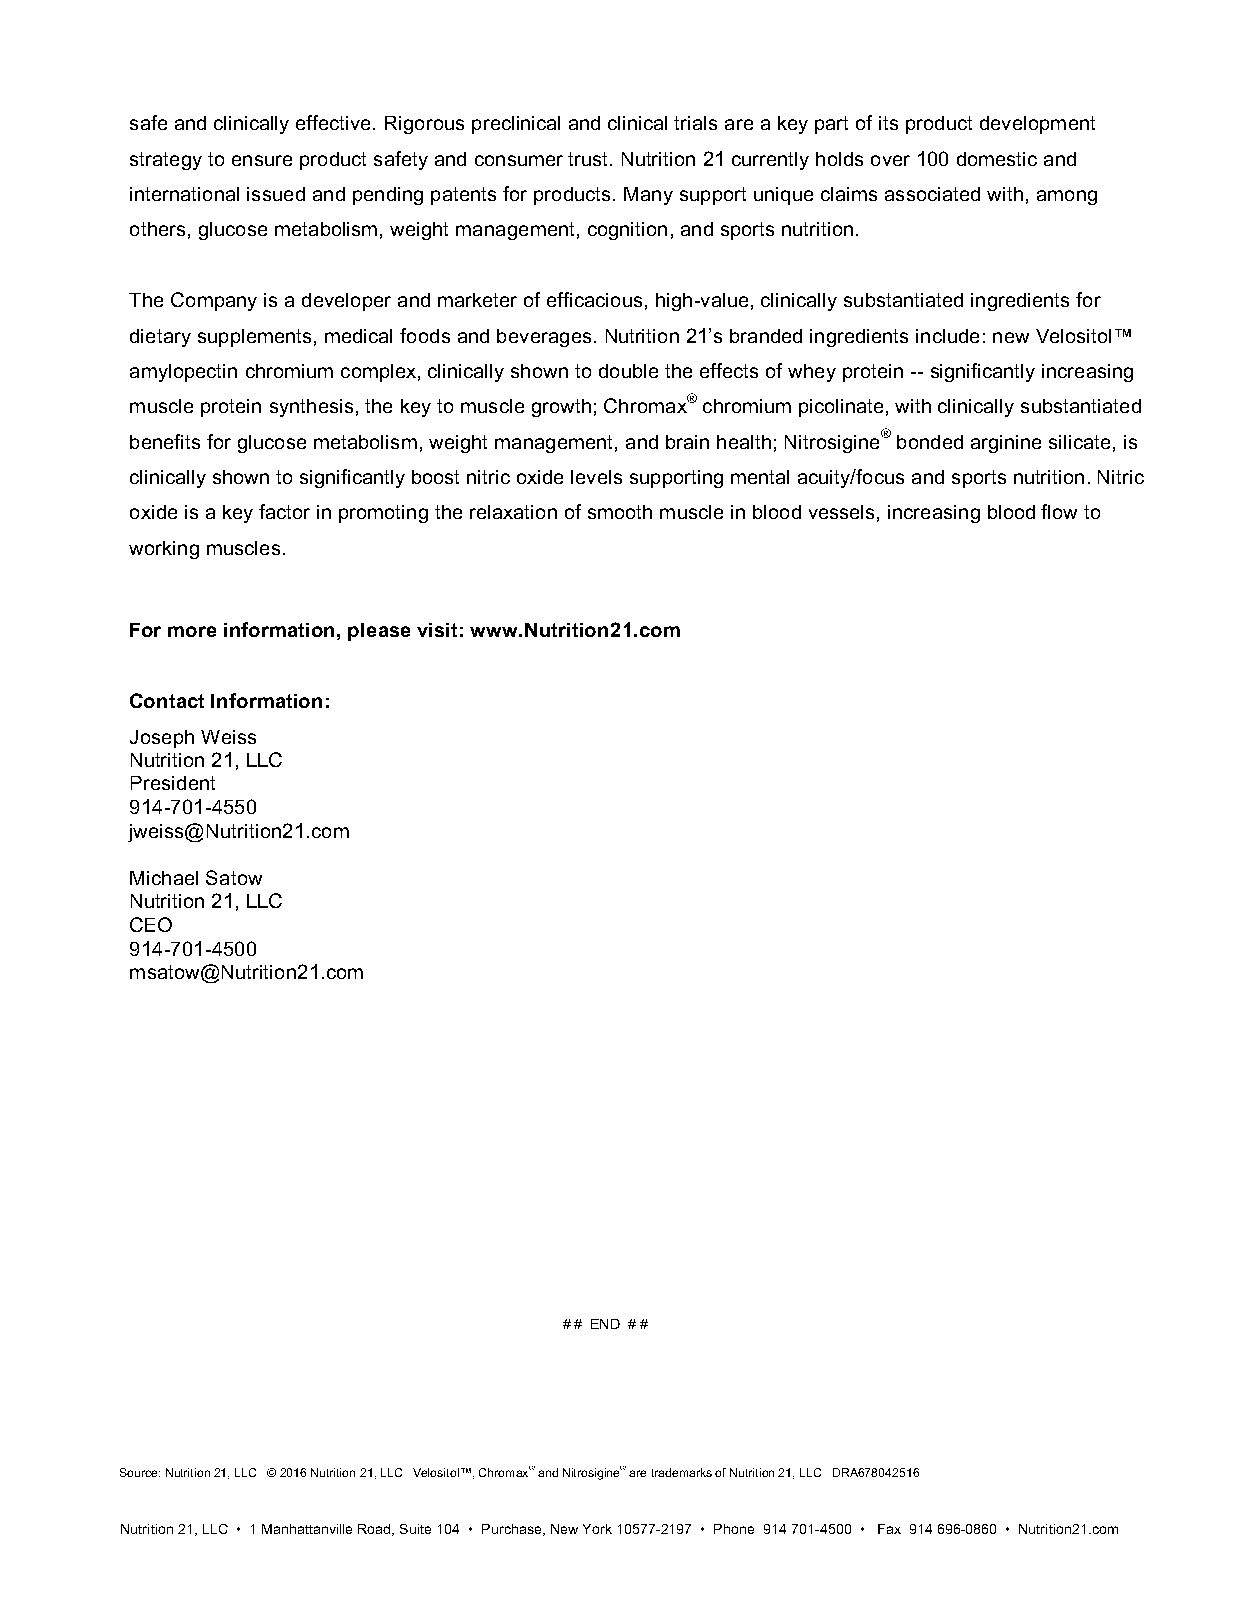 This screenshot has width=1255, height=1624. I want to click on Road, so click(375, 1530).
